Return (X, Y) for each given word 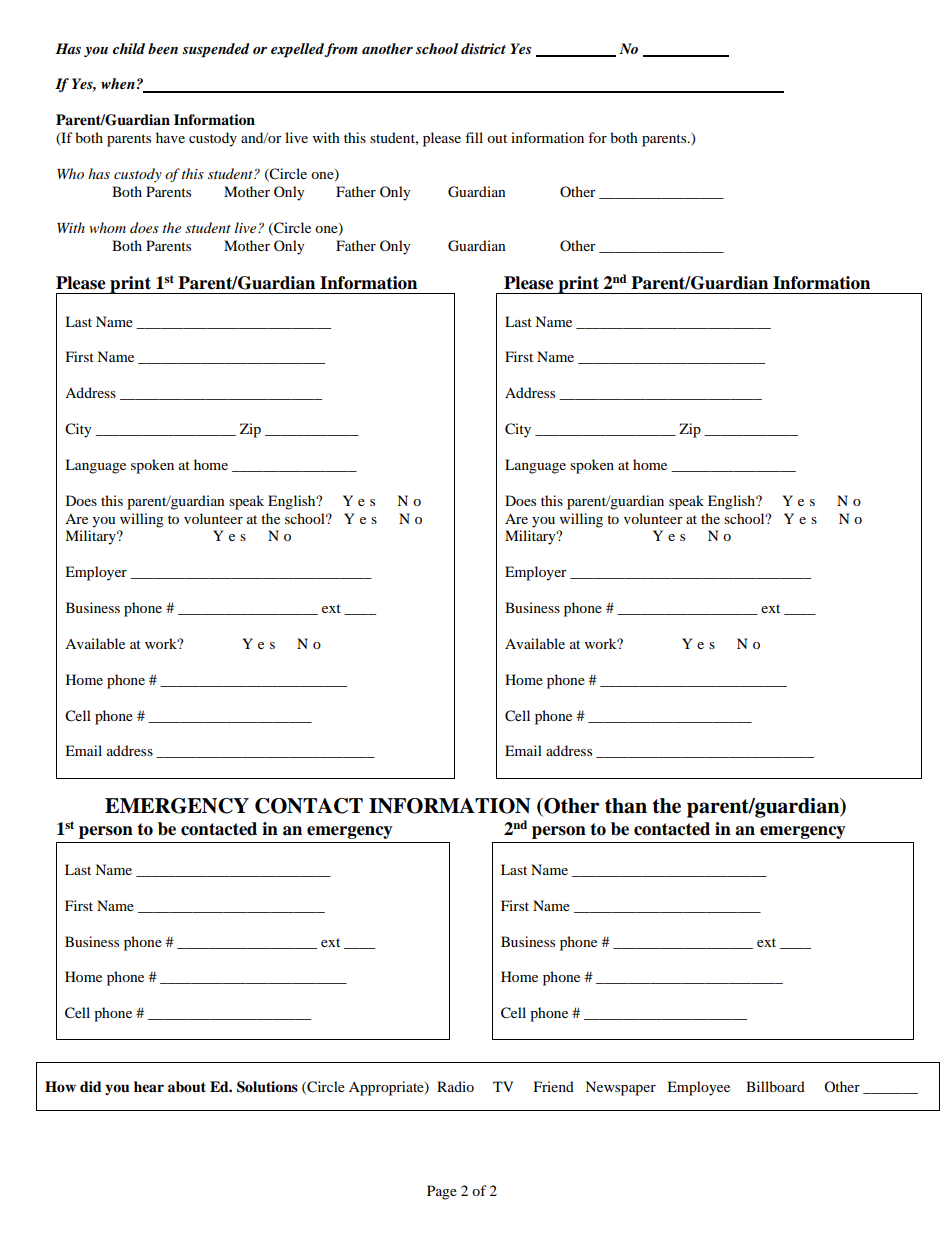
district (483, 48)
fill (474, 137)
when (118, 83)
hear (149, 1086)
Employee (698, 1088)
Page (442, 1192)
